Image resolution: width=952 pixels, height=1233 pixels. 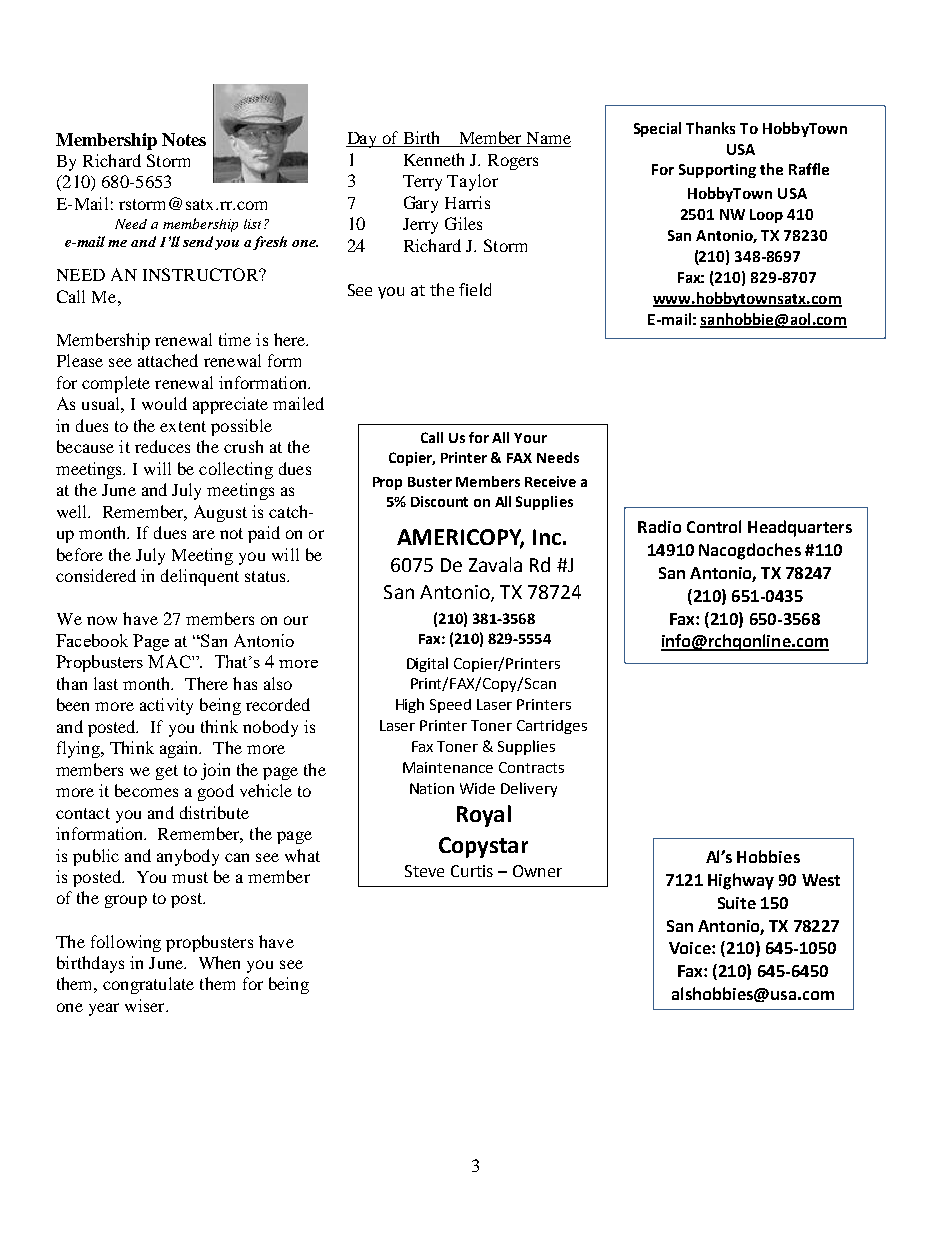 I want to click on Steve, so click(x=424, y=871).
